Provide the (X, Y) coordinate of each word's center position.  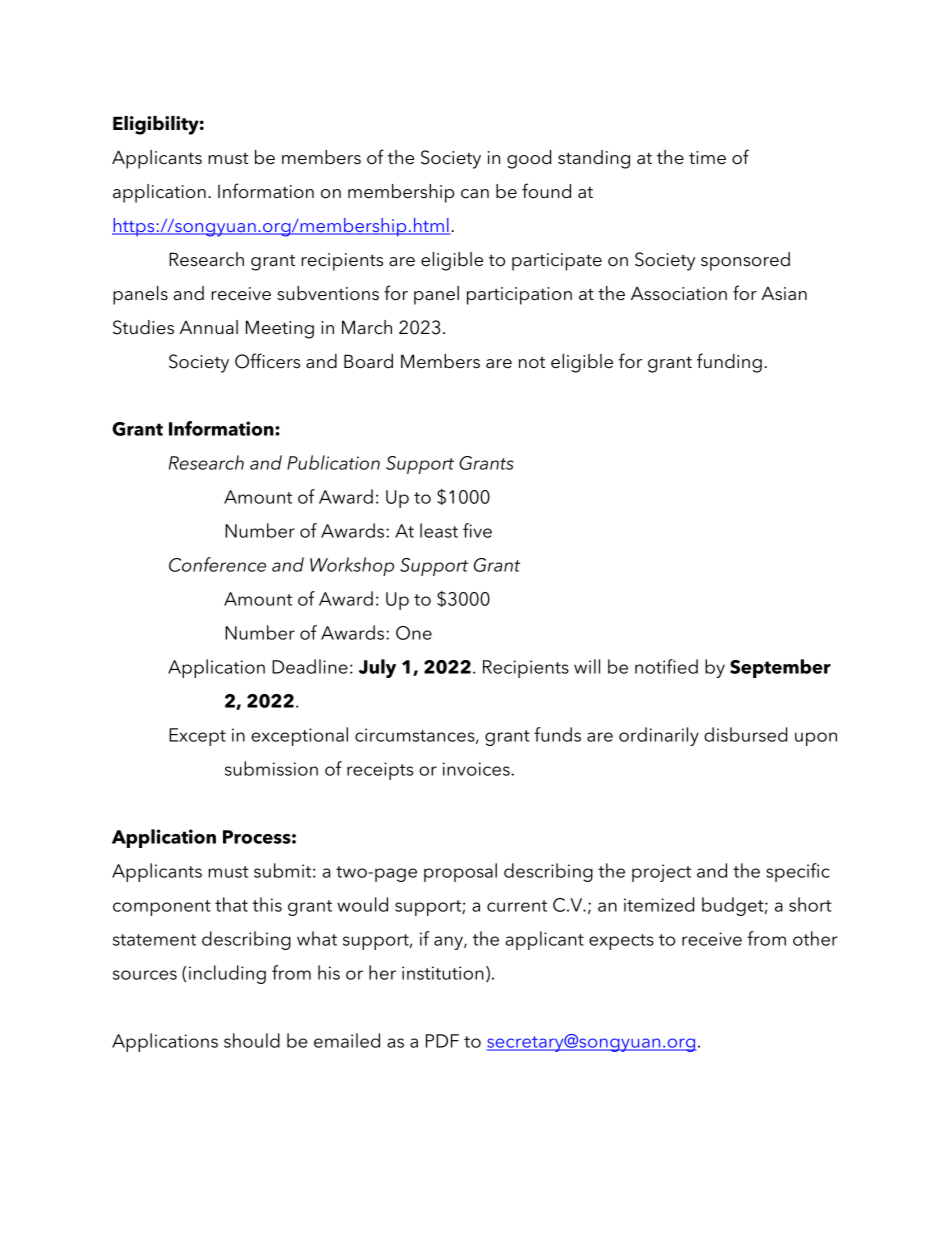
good (529, 159)
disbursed (745, 734)
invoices (476, 769)
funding (729, 363)
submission (271, 768)
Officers (267, 361)
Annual (208, 327)
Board (368, 361)
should (252, 1040)
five (477, 530)
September (780, 668)
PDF (442, 1041)
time (707, 158)
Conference (217, 564)
